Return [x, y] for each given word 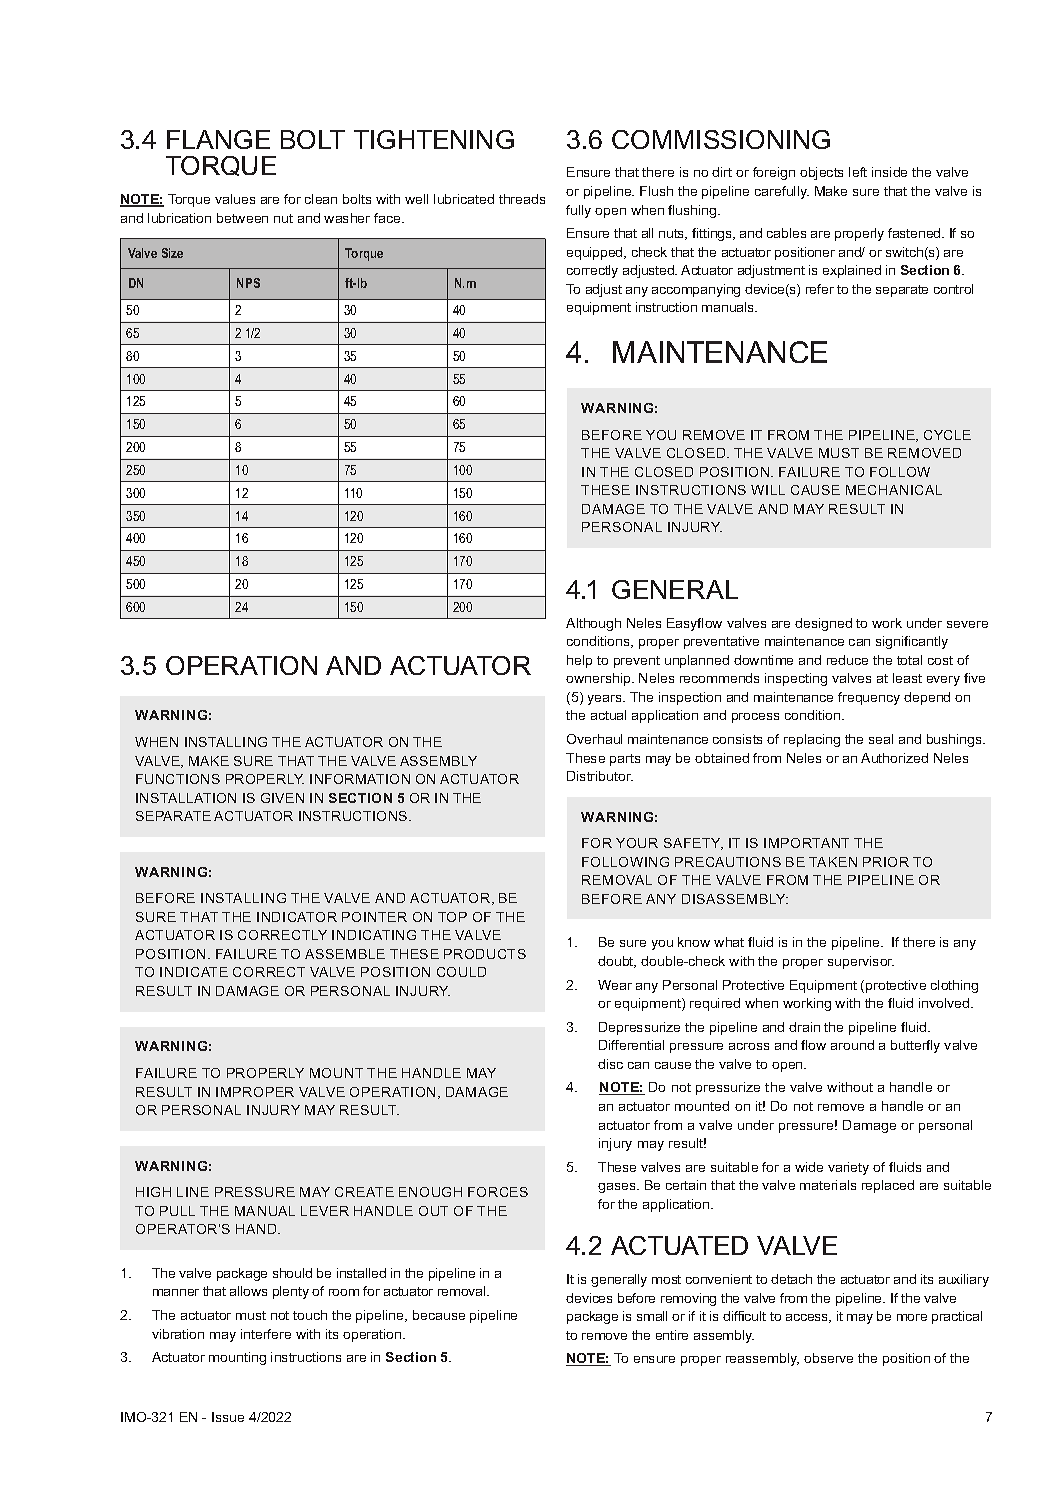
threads [522, 199]
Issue [228, 1417]
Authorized [894, 758]
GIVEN [282, 798]
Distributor [600, 776]
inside [889, 172]
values [235, 199]
